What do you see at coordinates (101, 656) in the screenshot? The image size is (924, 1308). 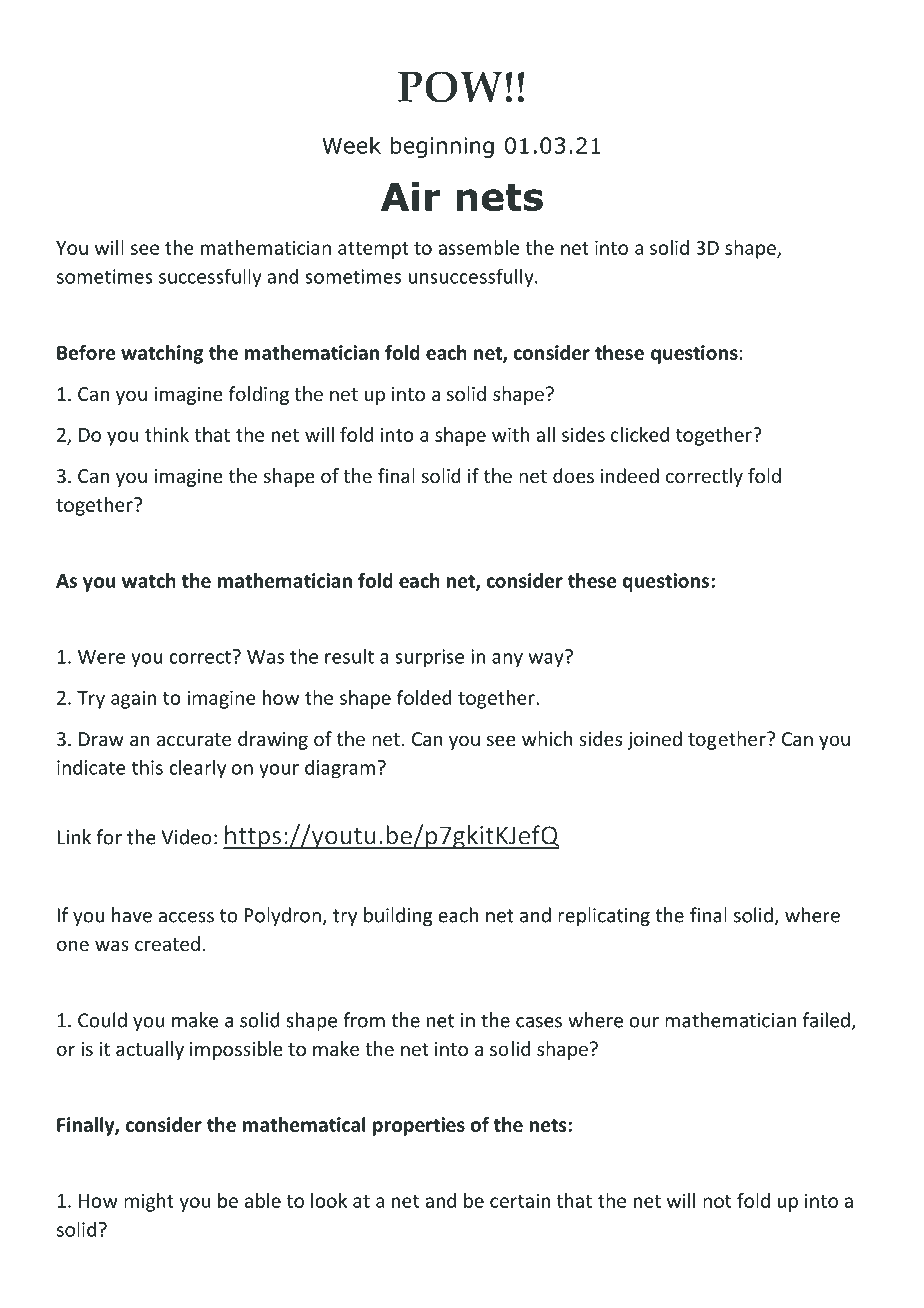 I see `Were` at bounding box center [101, 656].
